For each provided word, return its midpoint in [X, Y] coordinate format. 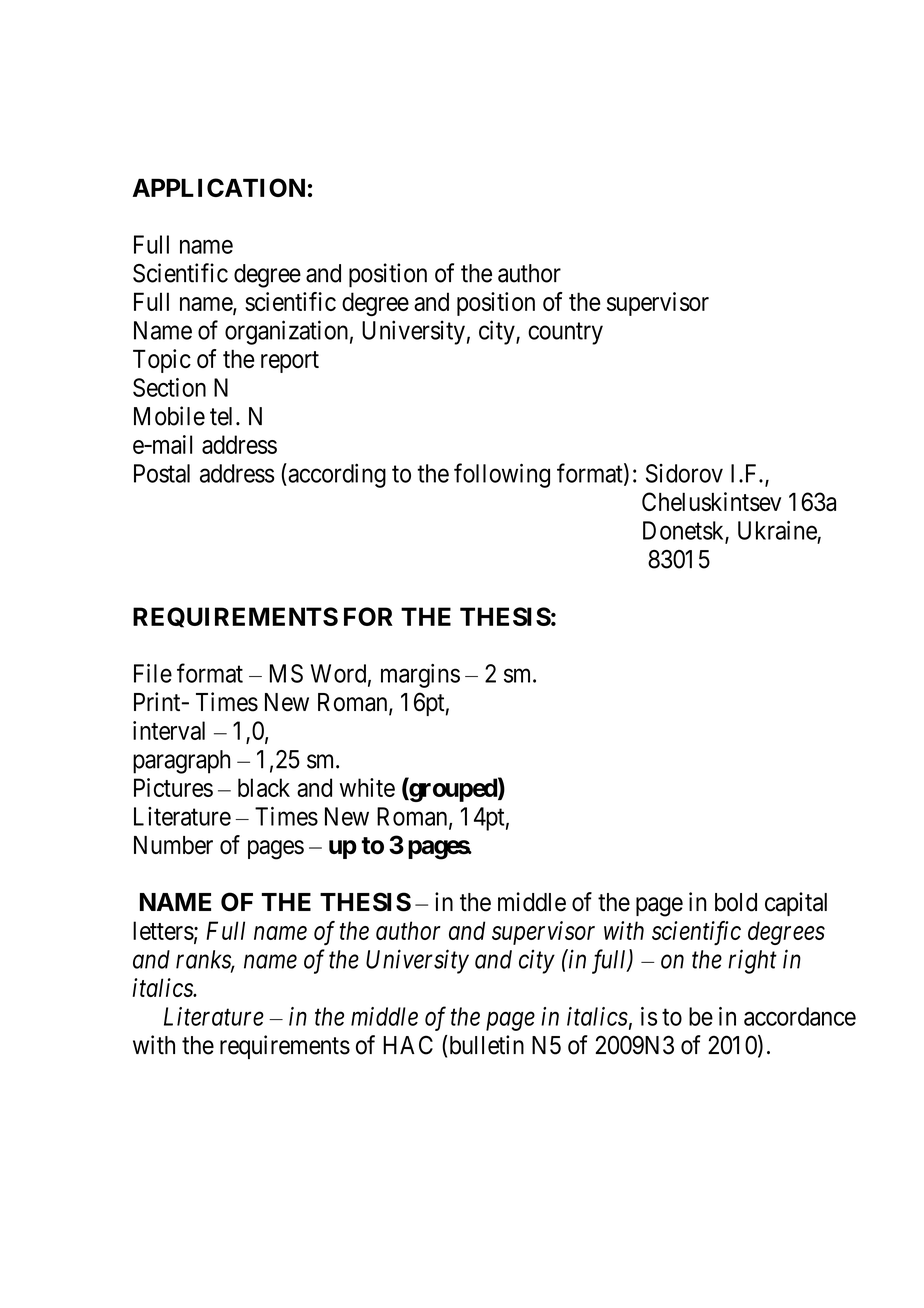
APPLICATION [219, 187]
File [153, 673]
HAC [408, 1045]
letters [163, 930]
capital [796, 904]
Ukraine [777, 530]
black [264, 787]
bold [736, 902]
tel [223, 416]
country [565, 334]
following [502, 475]
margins [420, 676]
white [367, 787]
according [336, 475]
